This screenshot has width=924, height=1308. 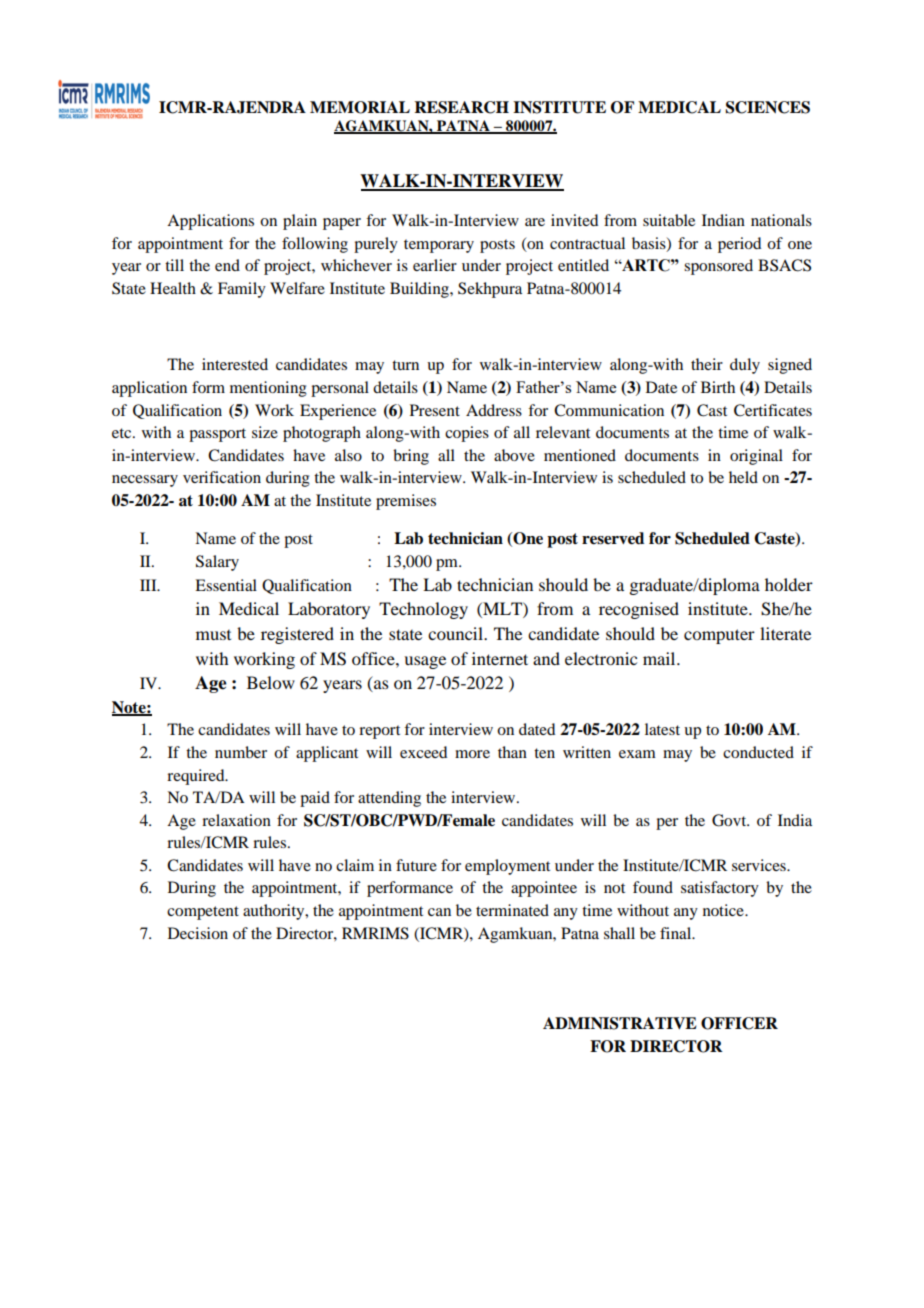 I want to click on Decision, so click(x=198, y=933).
